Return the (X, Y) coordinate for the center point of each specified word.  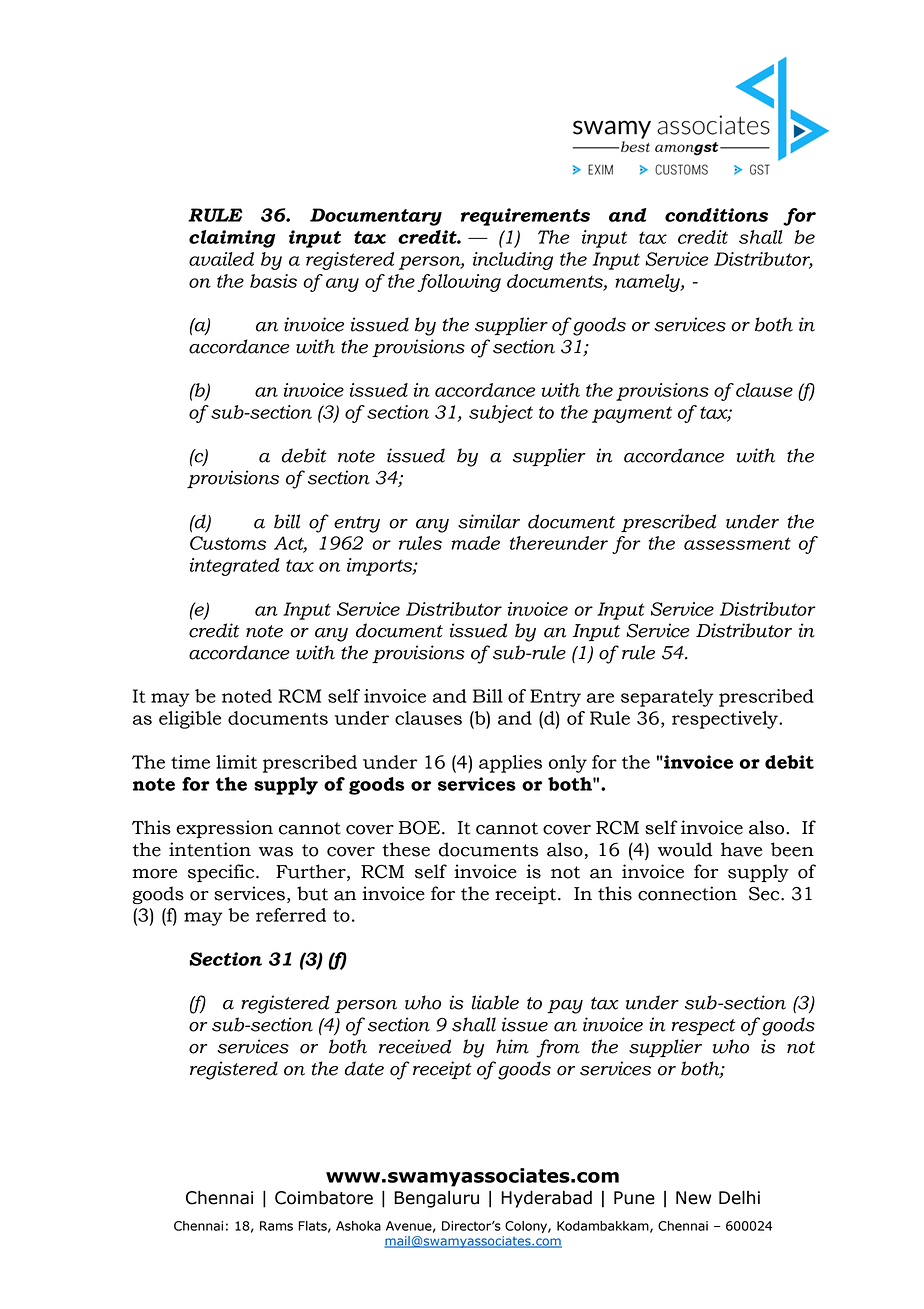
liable (495, 1002)
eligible (190, 720)
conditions (716, 215)
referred (291, 915)
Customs (228, 543)
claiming (232, 239)
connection (687, 893)
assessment (737, 543)
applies (510, 764)
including (513, 261)
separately (667, 698)
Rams (276, 1226)
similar (489, 521)
